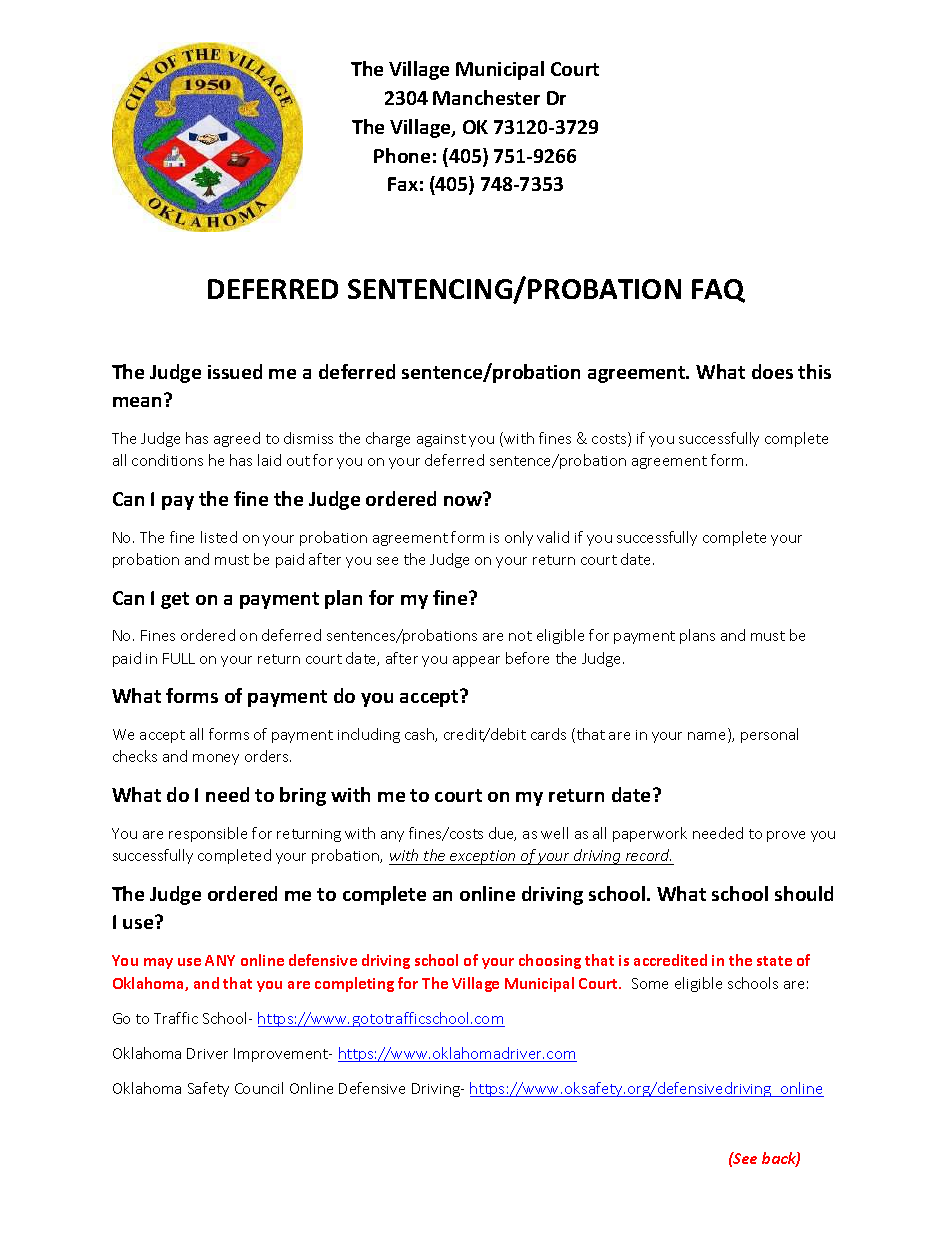 Image resolution: width=952 pixels, height=1233 pixels. What do you see at coordinates (259, 1088) in the screenshot?
I see `Council` at bounding box center [259, 1088].
